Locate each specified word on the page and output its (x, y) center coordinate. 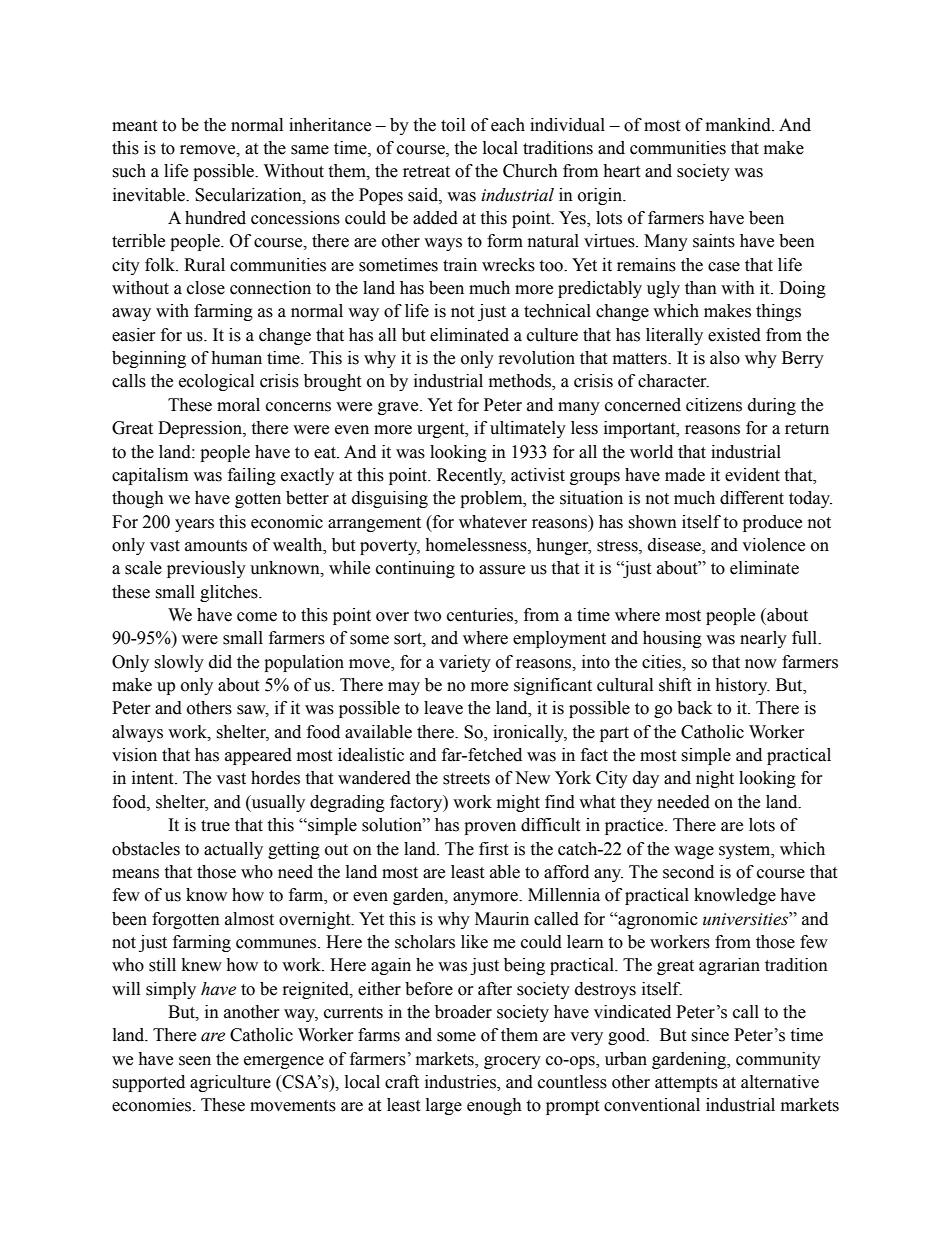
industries (461, 1083)
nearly (763, 639)
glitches (230, 593)
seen (195, 1061)
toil (453, 125)
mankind (739, 125)
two (427, 616)
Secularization (249, 195)
